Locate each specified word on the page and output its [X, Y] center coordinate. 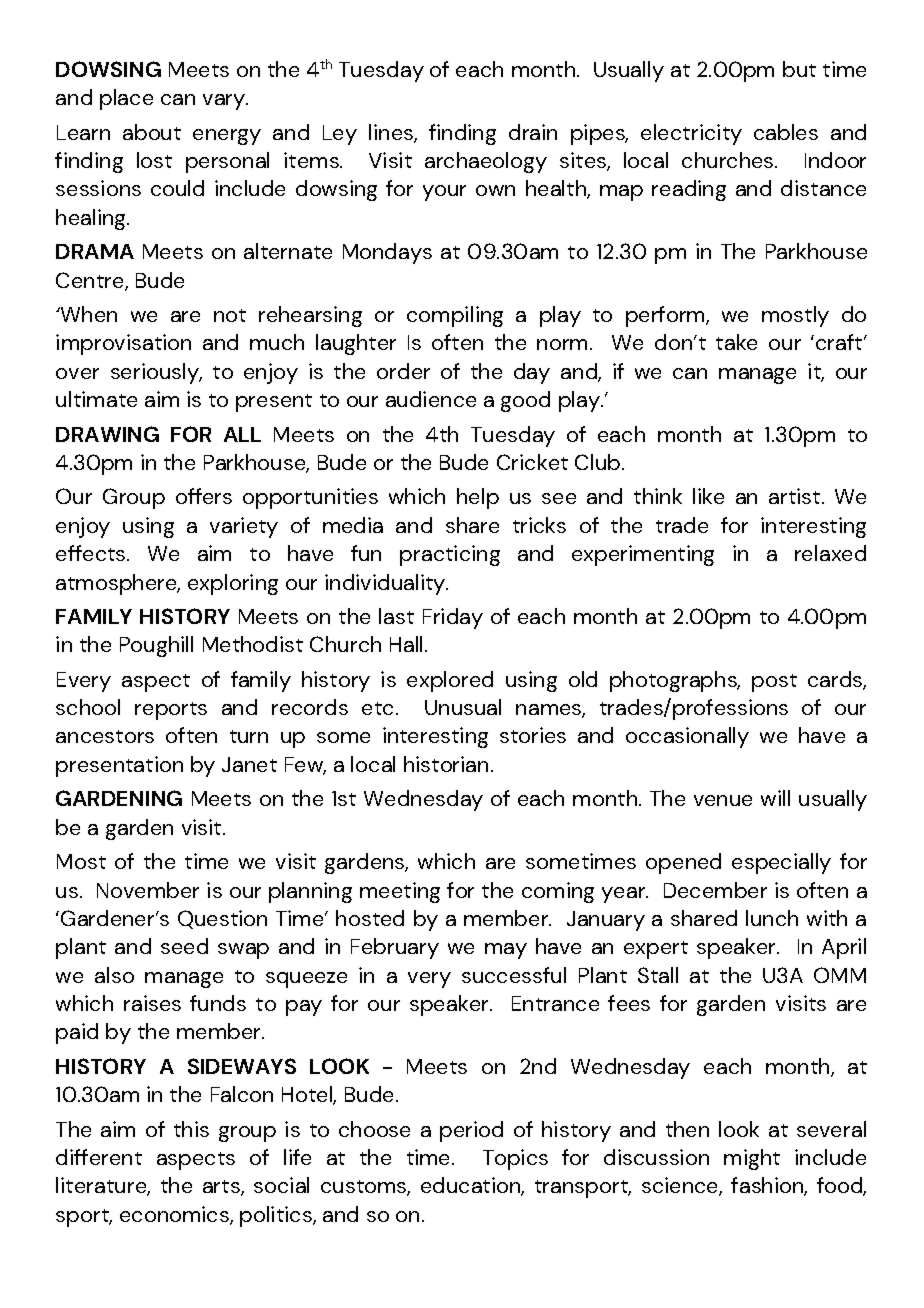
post [774, 683]
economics [175, 1215]
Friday [453, 618]
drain [533, 132]
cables [786, 132]
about [152, 132]
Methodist [253, 644]
